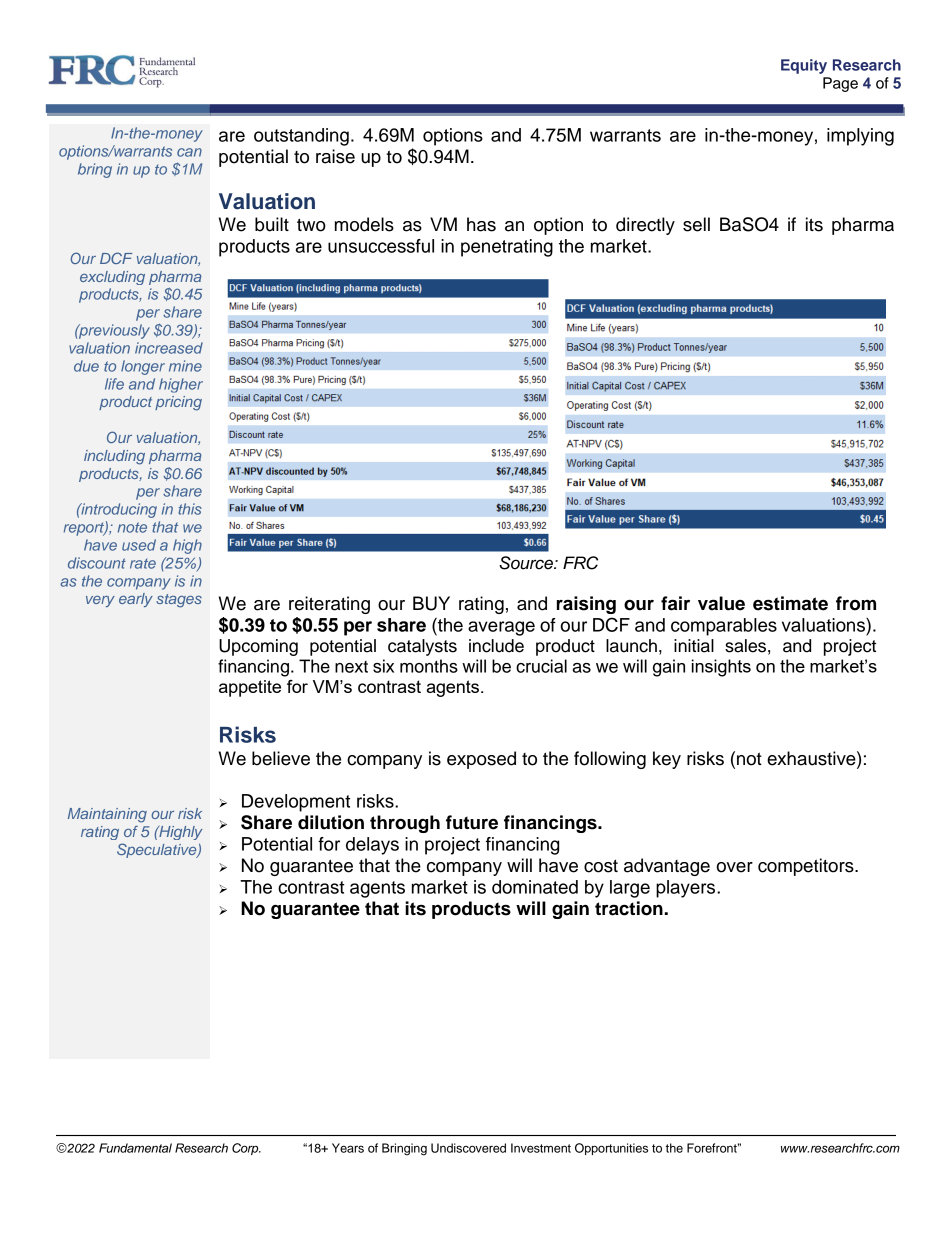  What do you see at coordinates (107, 815) in the screenshot?
I see `Maintaining` at bounding box center [107, 815].
